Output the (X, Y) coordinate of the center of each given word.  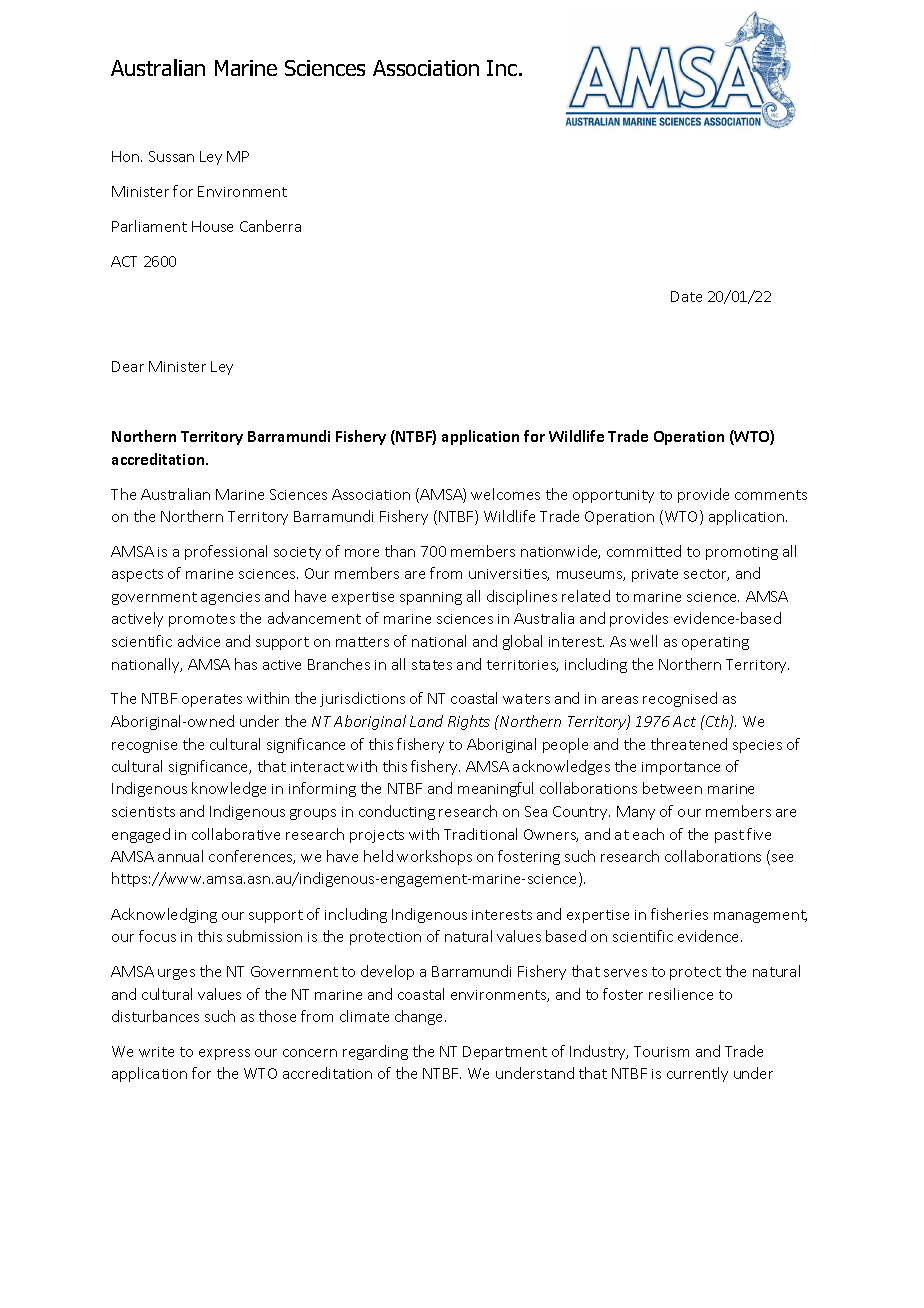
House (212, 226)
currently (697, 1074)
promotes (202, 620)
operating (715, 643)
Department (505, 1053)
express (224, 1054)
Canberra (270, 226)
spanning (431, 598)
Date (686, 296)
